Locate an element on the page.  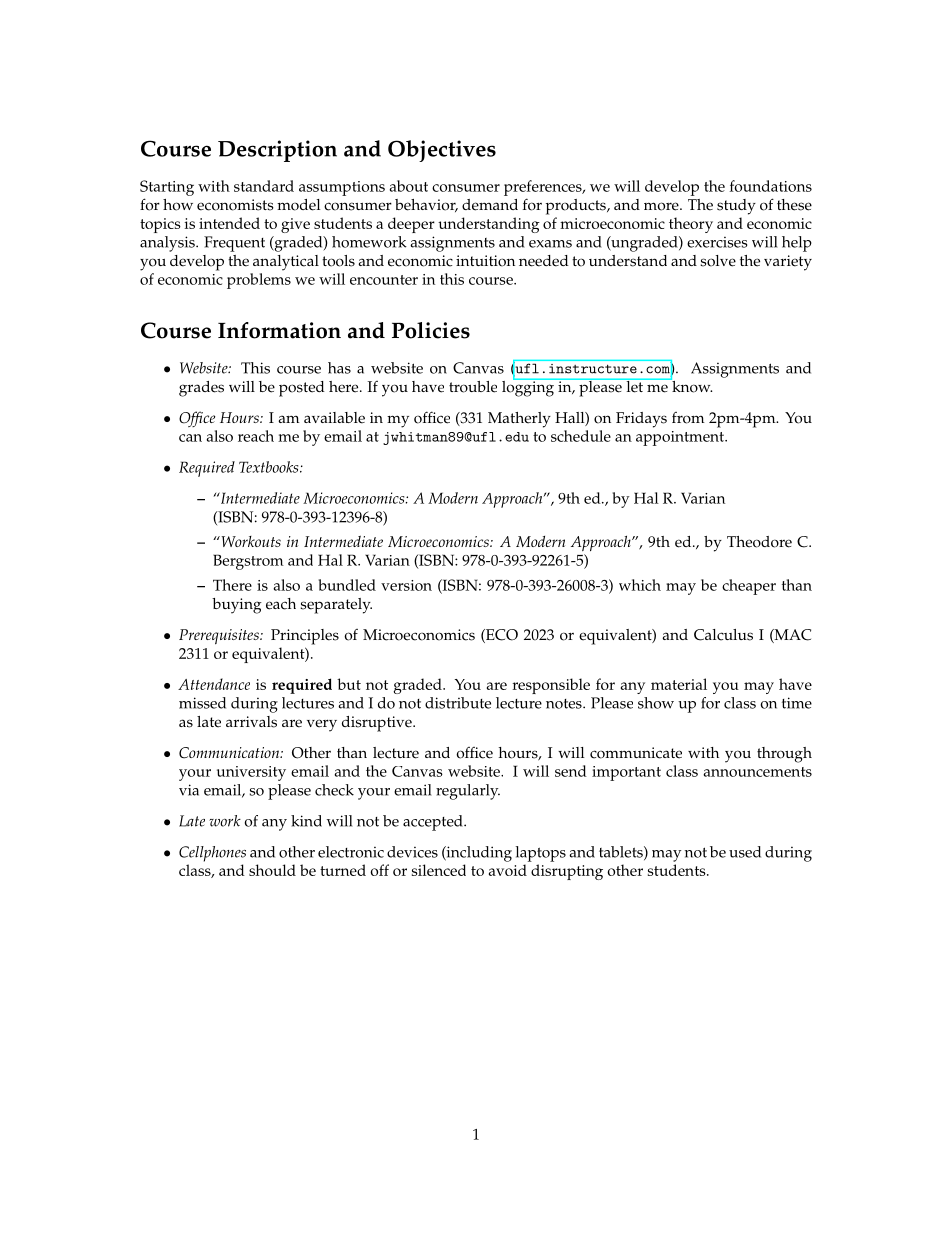
standard is located at coordinates (264, 186).
